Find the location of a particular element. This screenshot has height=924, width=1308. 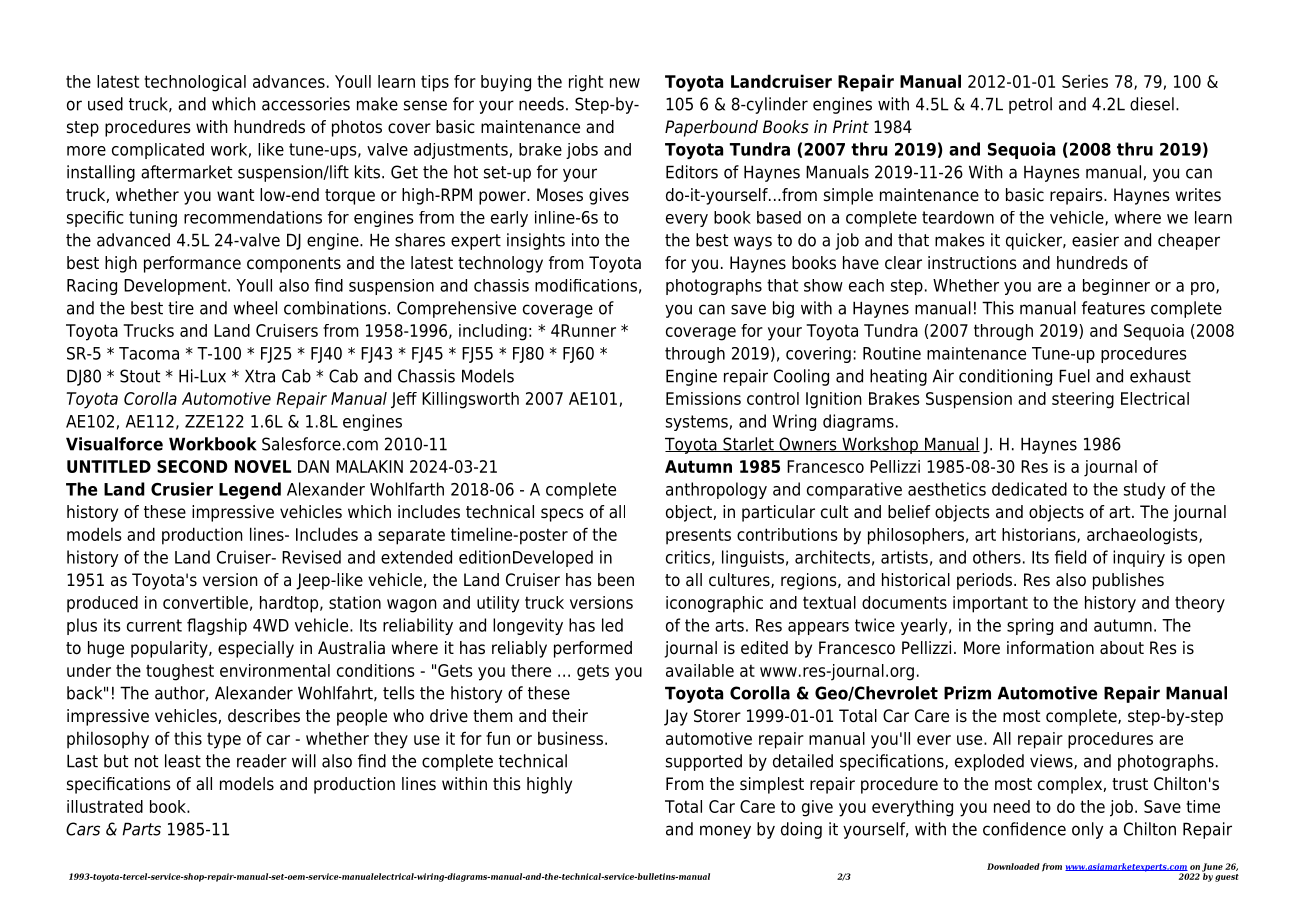

beginner is located at coordinates (1116, 287).
